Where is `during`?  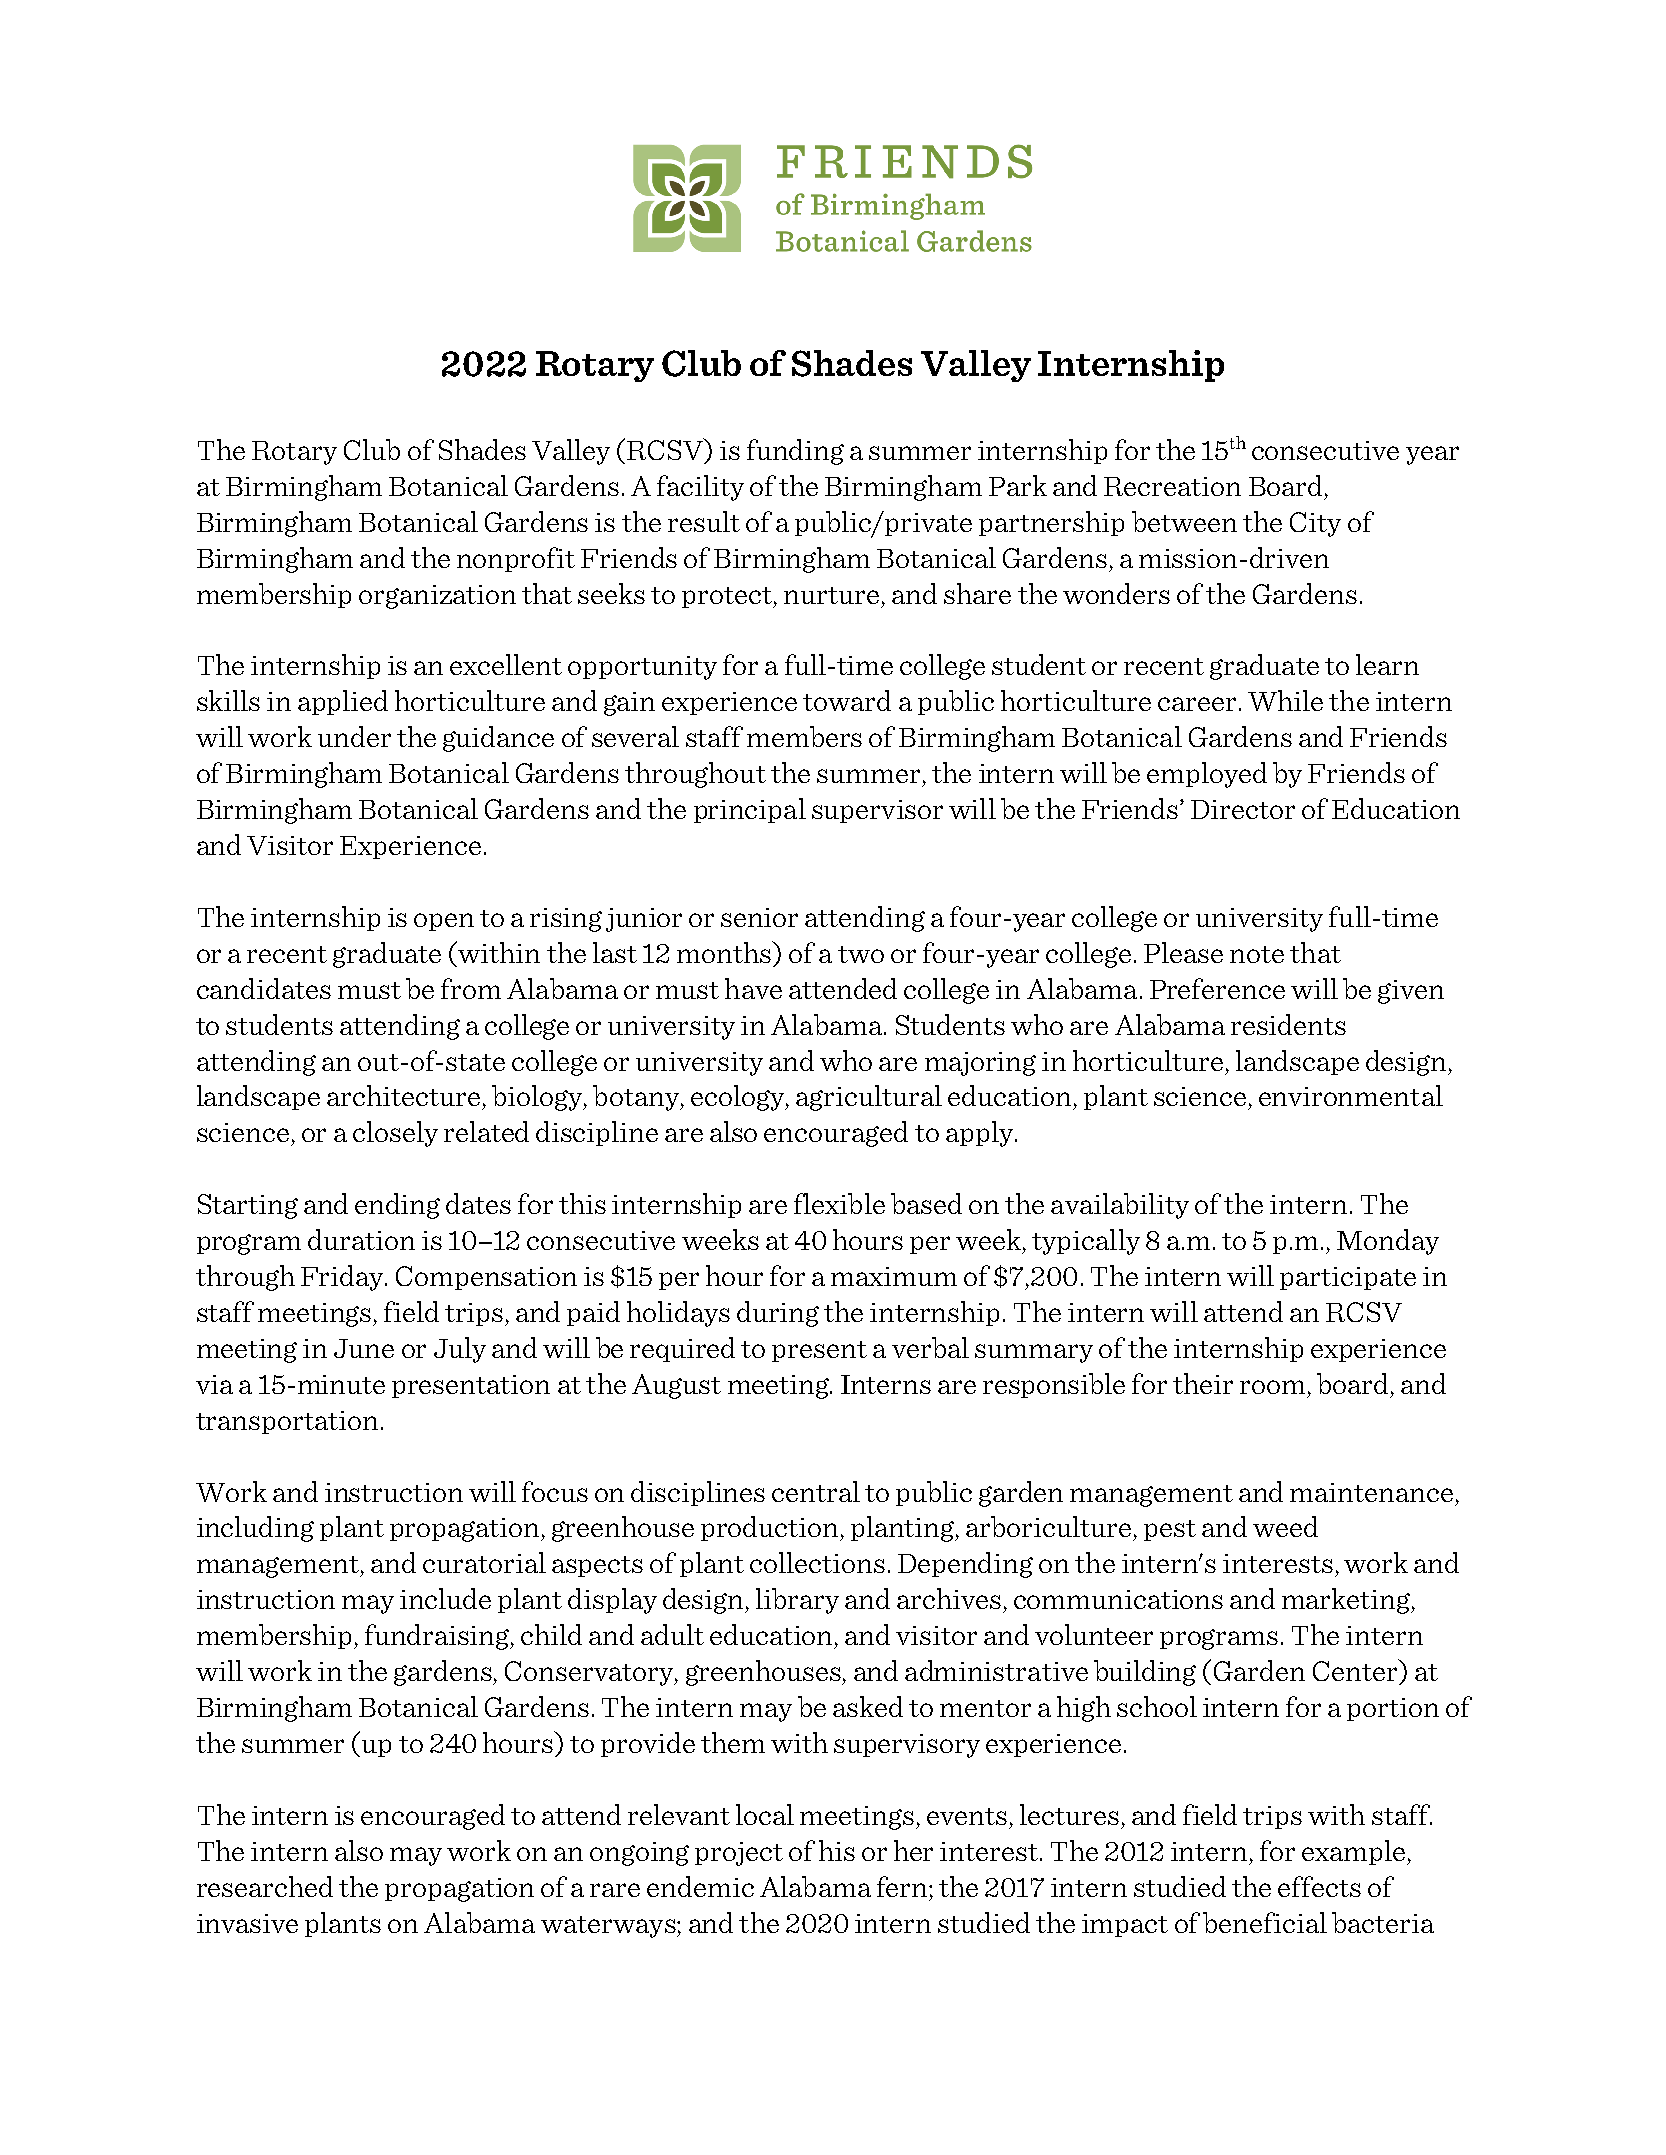 during is located at coordinates (778, 1314).
